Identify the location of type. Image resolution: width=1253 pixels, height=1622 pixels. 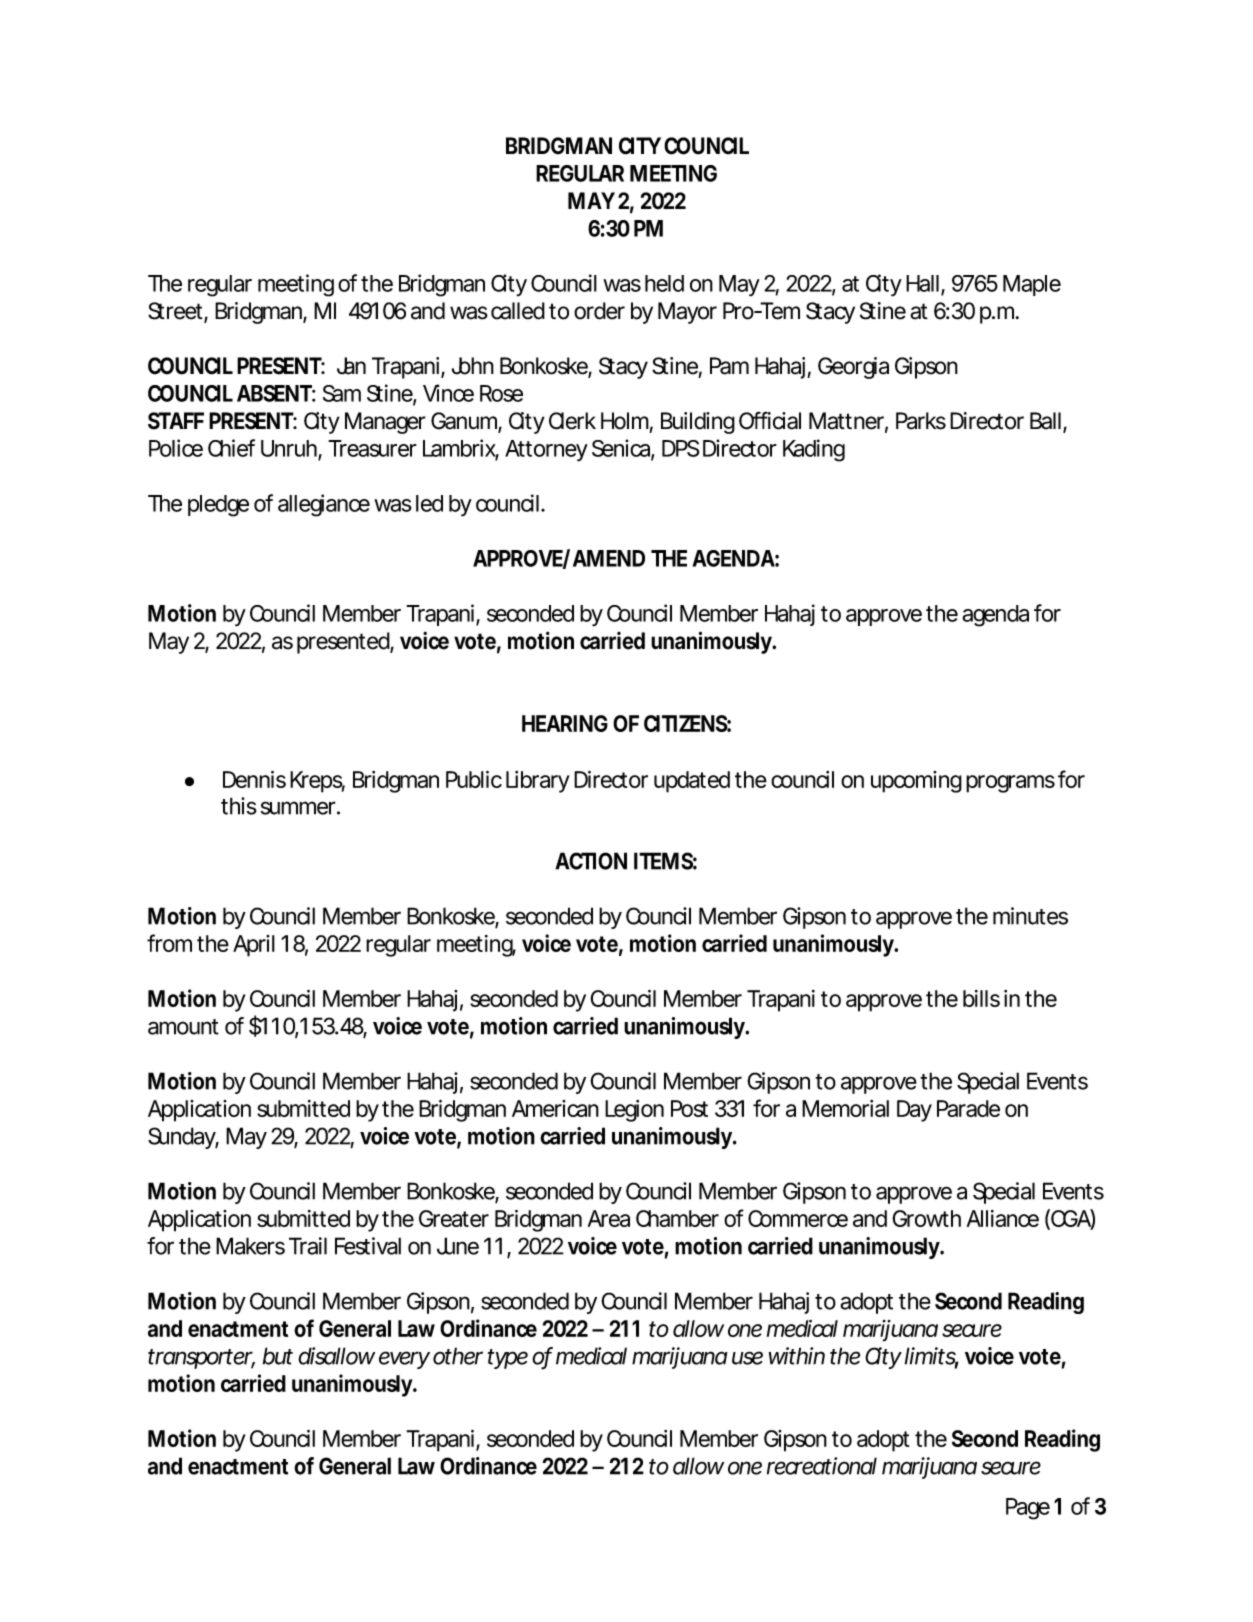
(508, 1359).
